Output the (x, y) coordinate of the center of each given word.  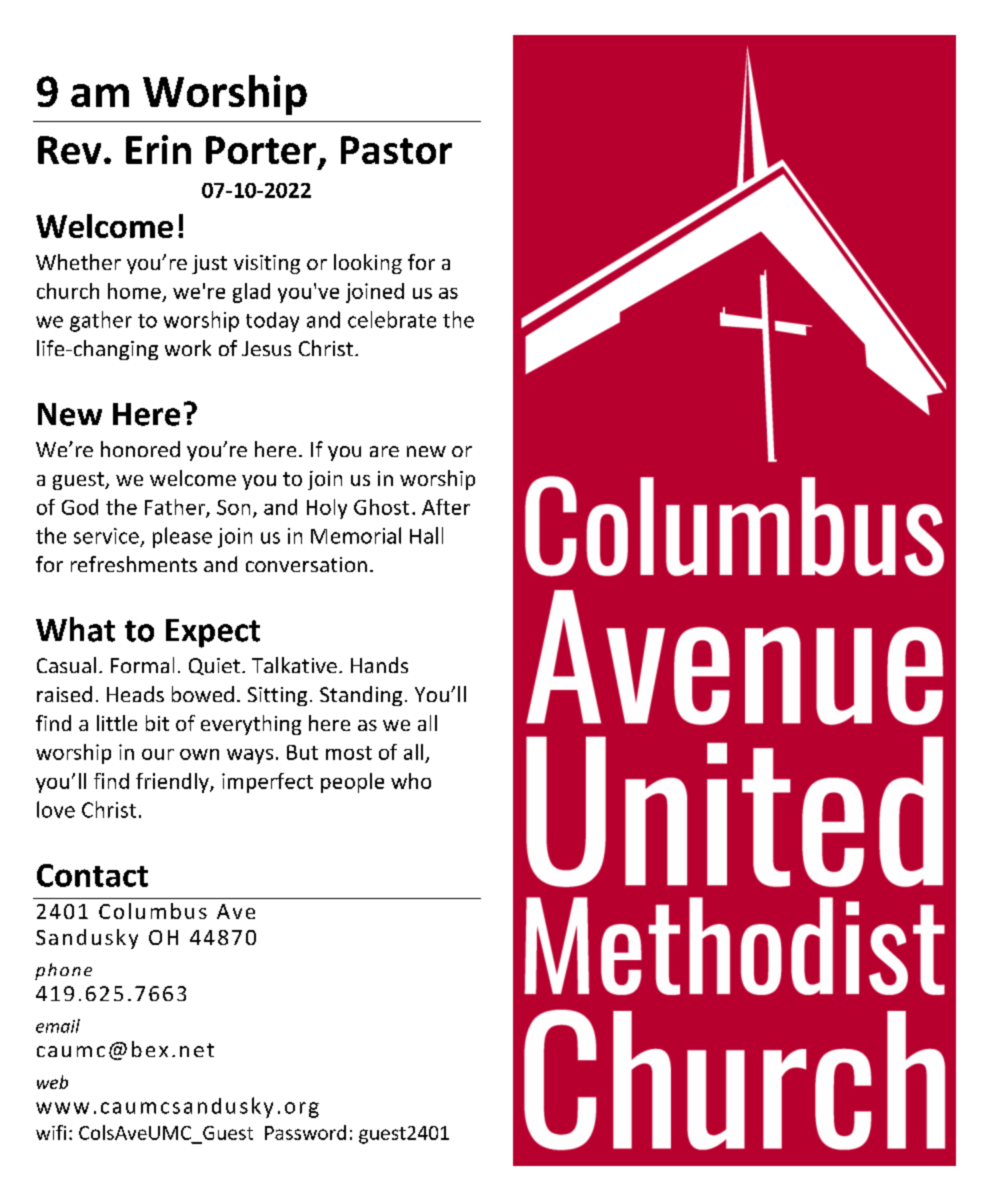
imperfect (267, 783)
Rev (69, 150)
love (56, 809)
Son (233, 507)
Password (305, 1132)
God (80, 507)
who (411, 781)
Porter (262, 151)
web (52, 1082)
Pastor (396, 150)
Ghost (381, 507)
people (352, 783)
